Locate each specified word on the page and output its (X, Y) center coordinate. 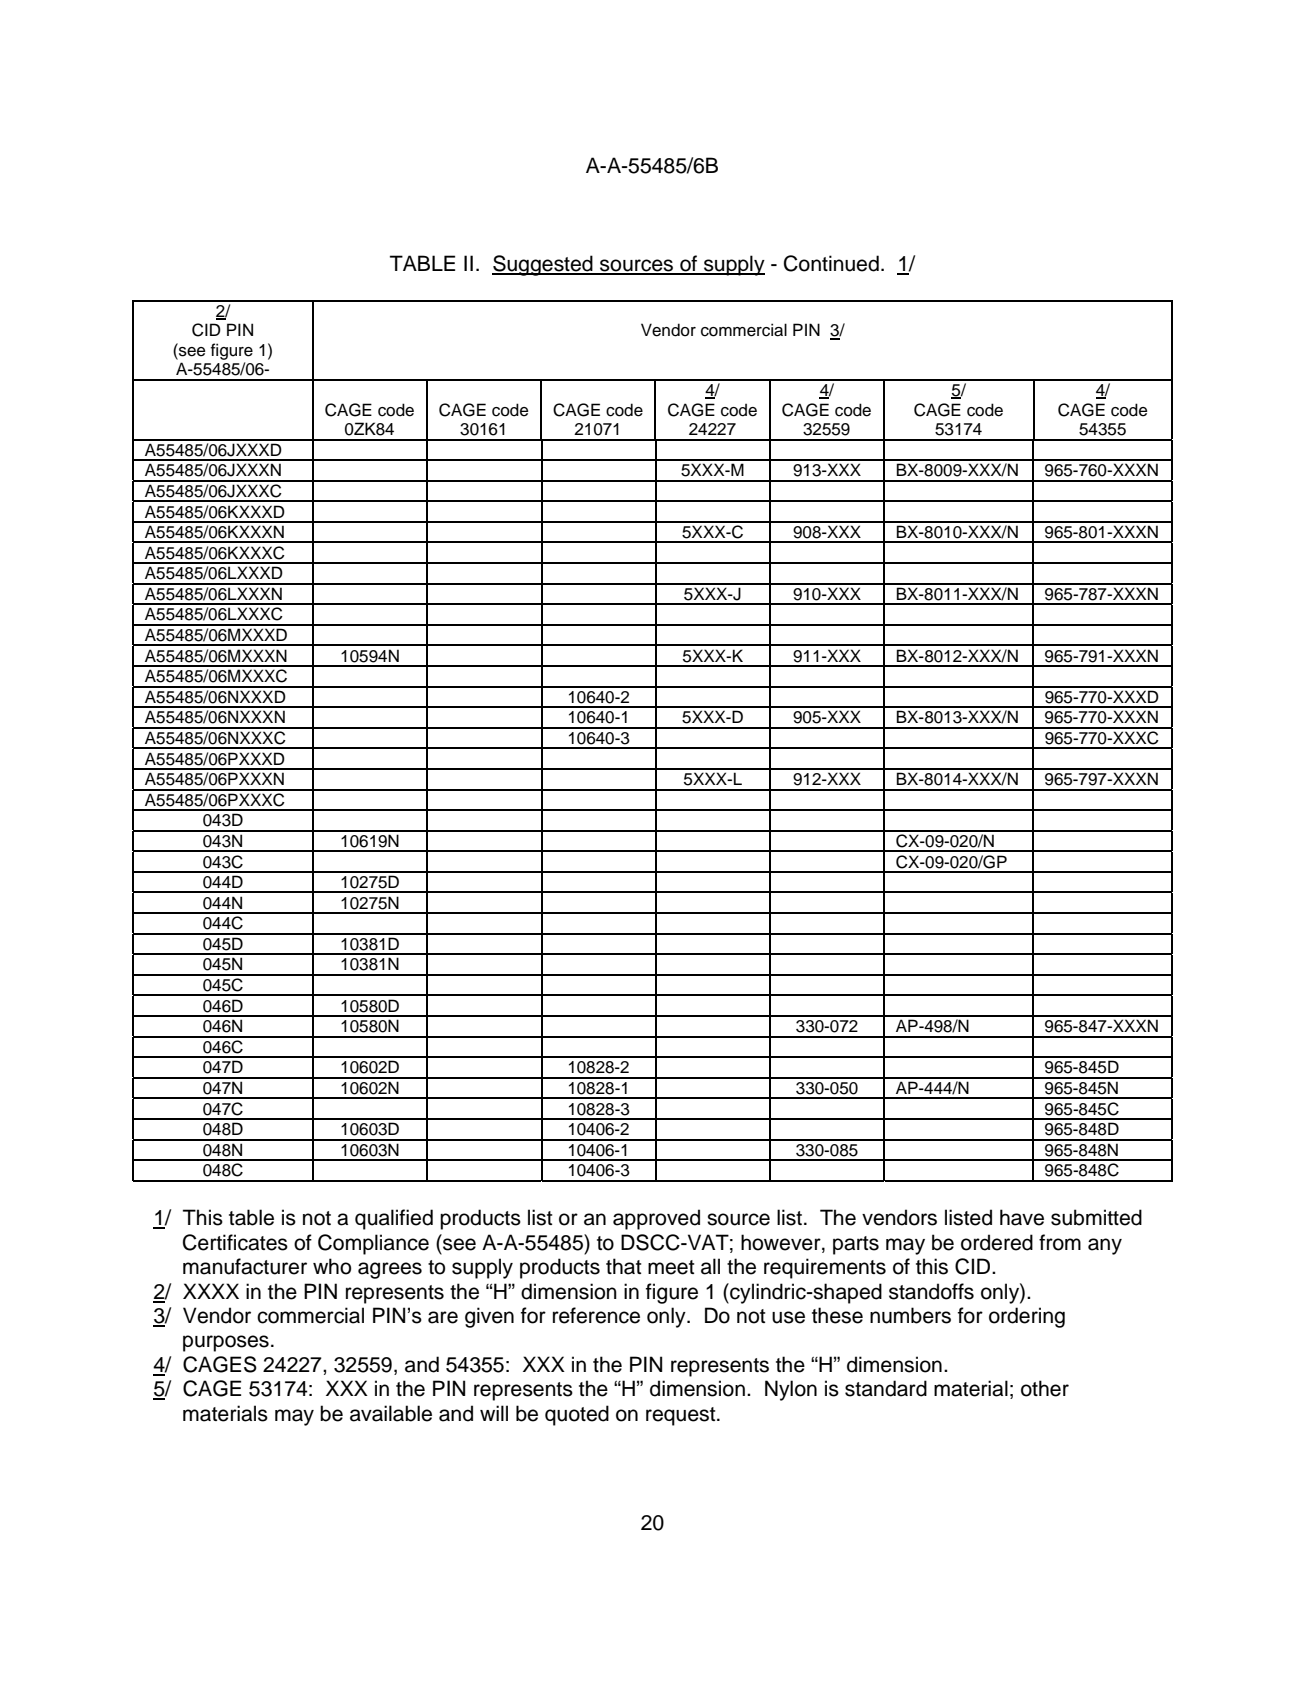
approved (656, 1219)
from (1060, 1242)
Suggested (543, 265)
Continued (831, 263)
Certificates (235, 1242)
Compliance (373, 1244)
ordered (997, 1242)
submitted (1096, 1217)
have (1022, 1217)
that (623, 1266)
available (391, 1413)
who (332, 1266)
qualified (394, 1219)
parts (856, 1245)
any (1105, 1246)
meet (671, 1267)
